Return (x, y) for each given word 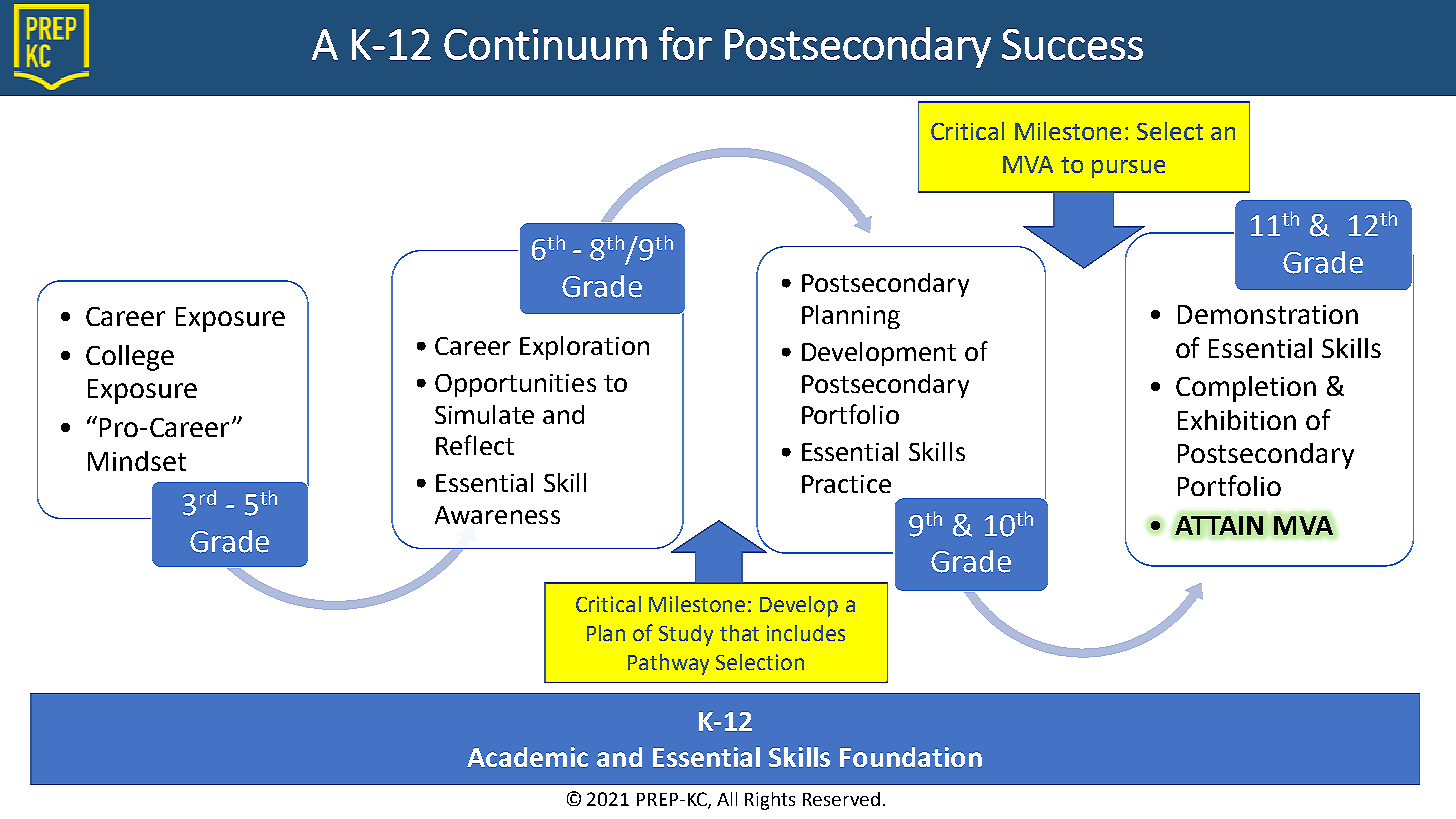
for (685, 43)
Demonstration (1268, 314)
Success (1072, 44)
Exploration (584, 348)
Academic (527, 757)
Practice (846, 484)
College (130, 358)
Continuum (545, 44)
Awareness (497, 515)
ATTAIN (1219, 525)
